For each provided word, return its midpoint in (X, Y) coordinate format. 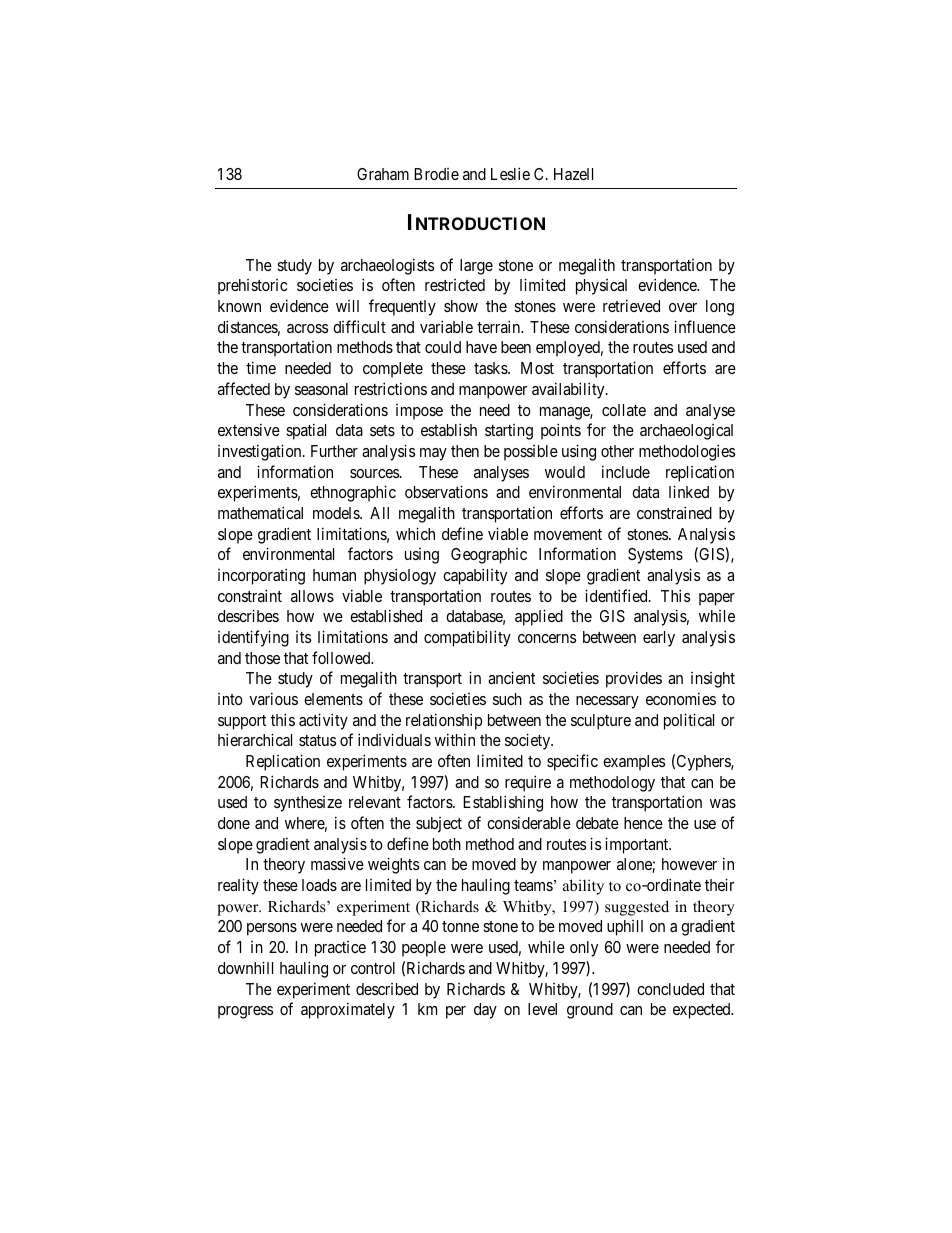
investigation (261, 452)
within (455, 739)
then (465, 451)
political (689, 721)
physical (601, 287)
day (485, 1011)
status (317, 740)
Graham (383, 174)
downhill (245, 967)
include (626, 471)
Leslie (510, 173)
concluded (670, 989)
